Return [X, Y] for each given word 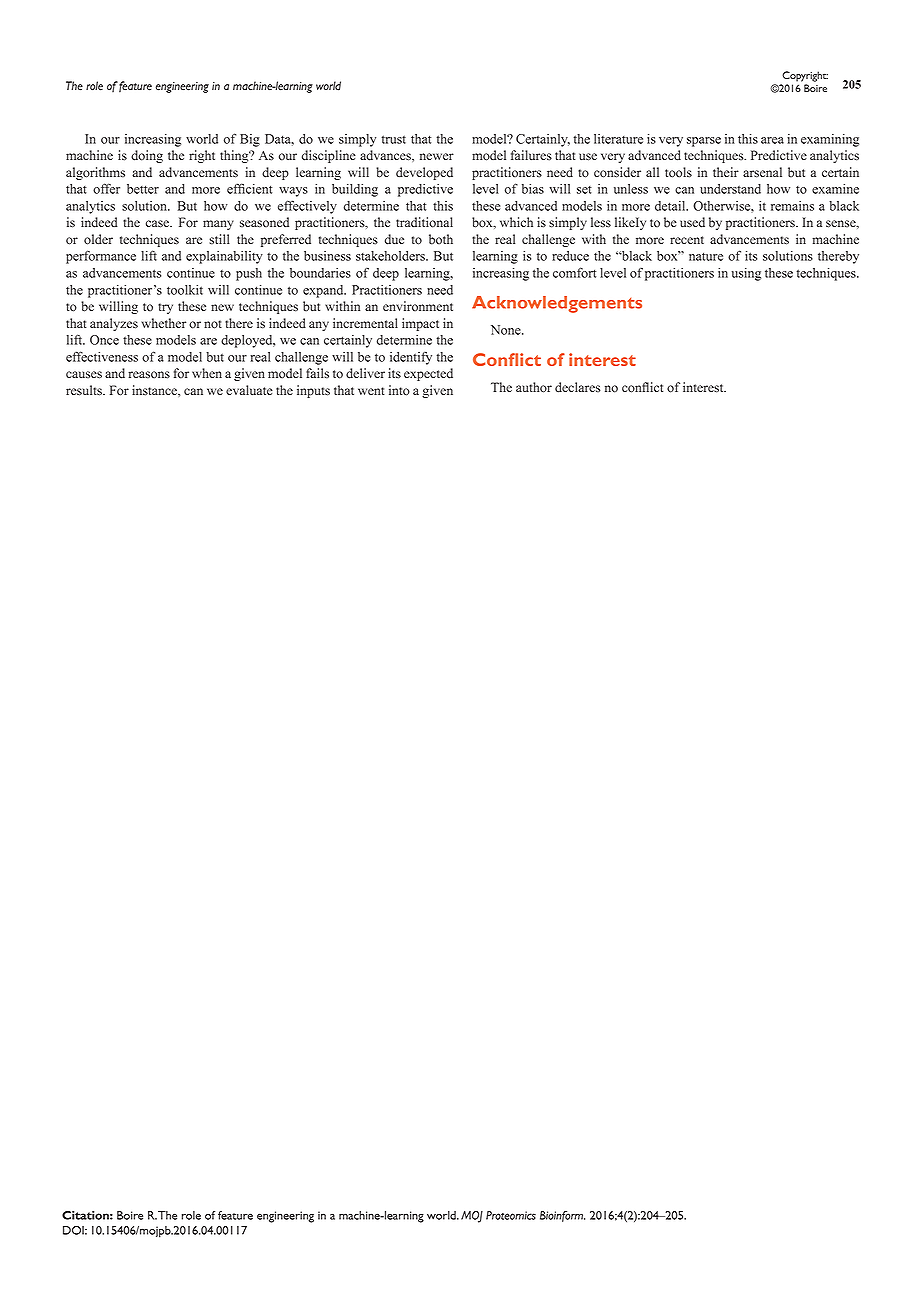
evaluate [249, 390]
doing [147, 156]
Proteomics [511, 1215]
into [399, 390]
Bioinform [562, 1216]
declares [578, 387]
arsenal [762, 172]
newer [437, 157]
